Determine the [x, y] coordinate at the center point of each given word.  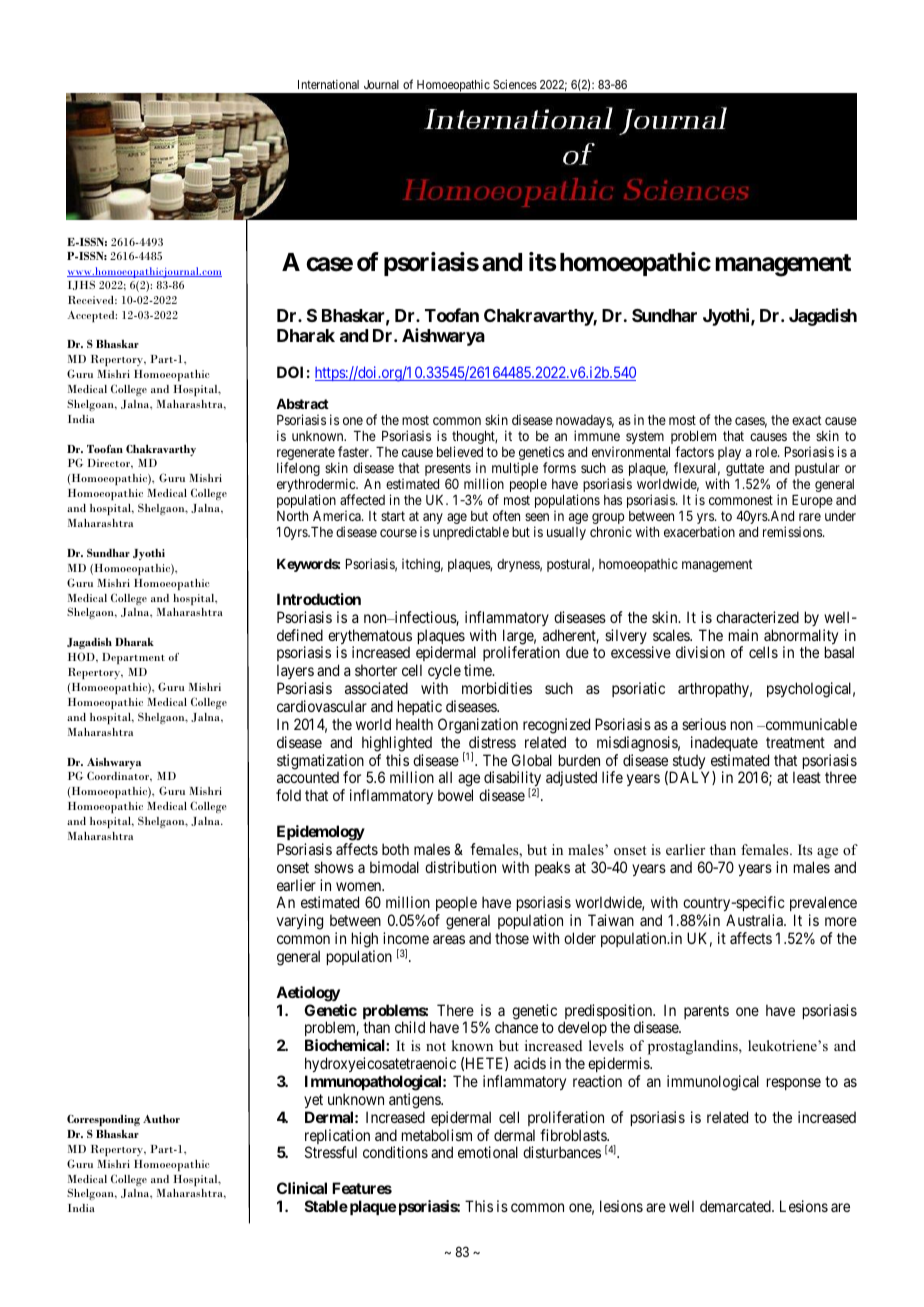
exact [807, 420]
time [479, 670]
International [328, 84]
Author [161, 1118]
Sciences [515, 84]
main [743, 635]
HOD [82, 656]
